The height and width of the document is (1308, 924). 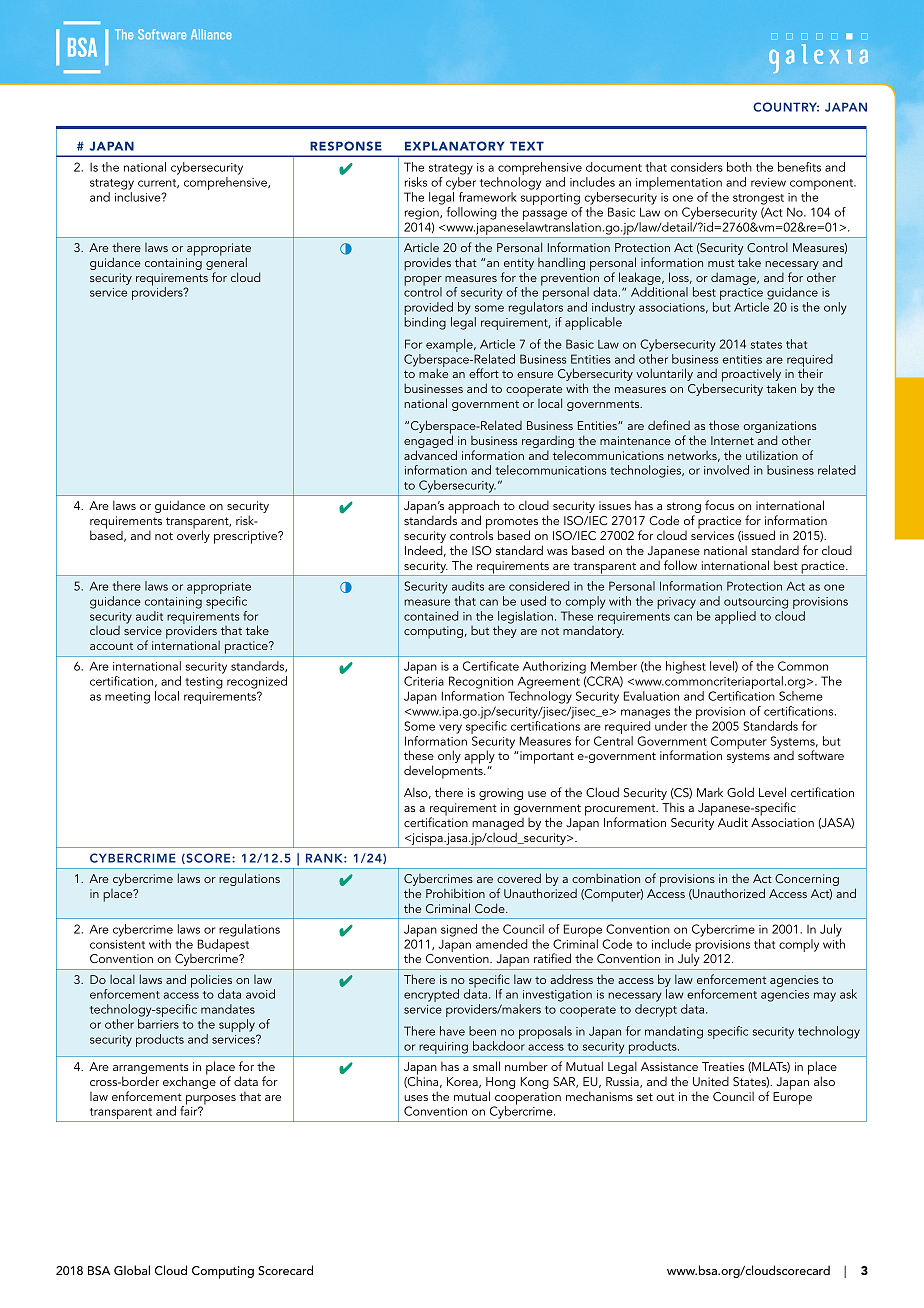 What do you see at coordinates (801, 696) in the document?
I see `Scheme` at bounding box center [801, 696].
